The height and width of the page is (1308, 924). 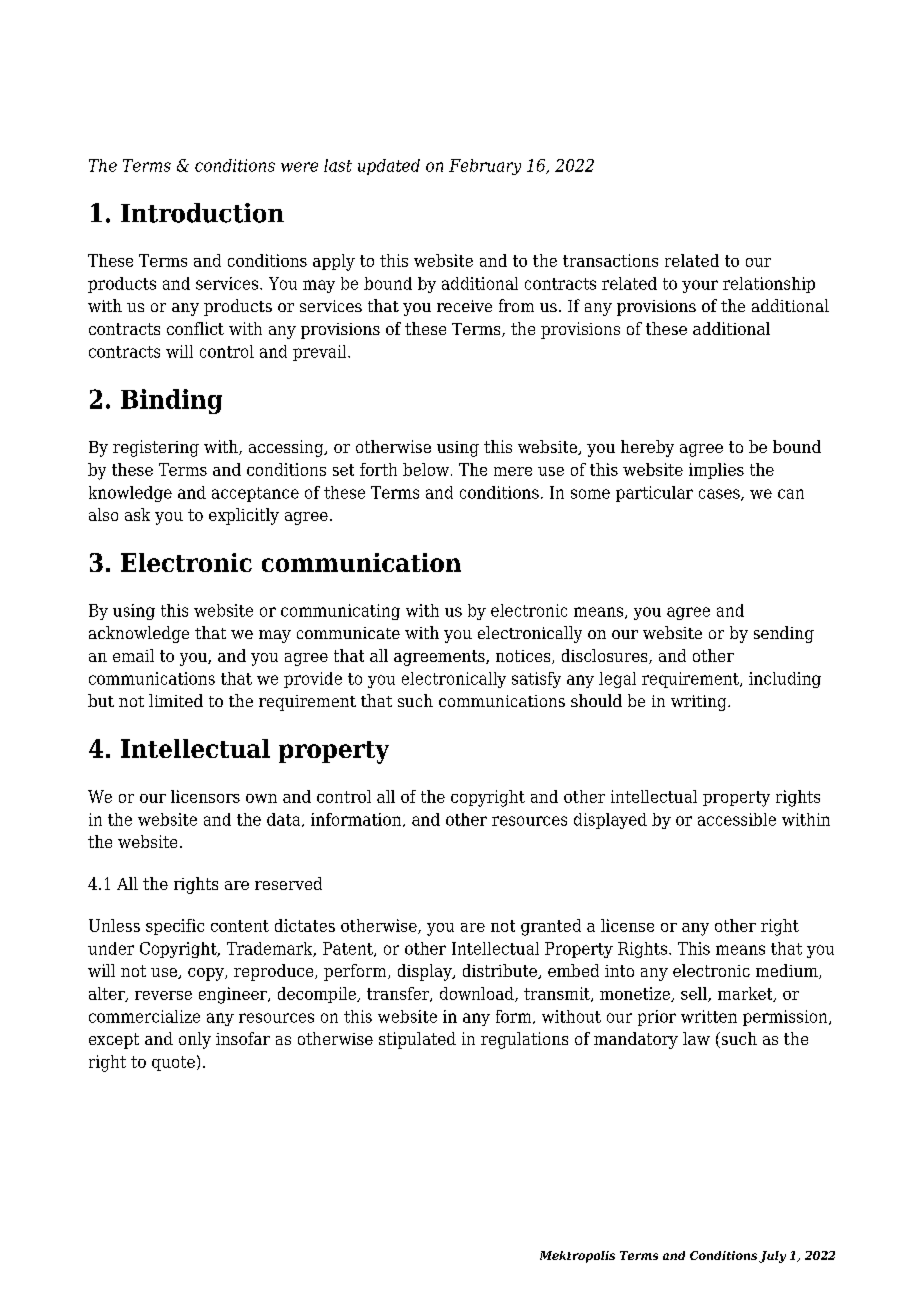 I want to click on Introduction, so click(x=202, y=213).
